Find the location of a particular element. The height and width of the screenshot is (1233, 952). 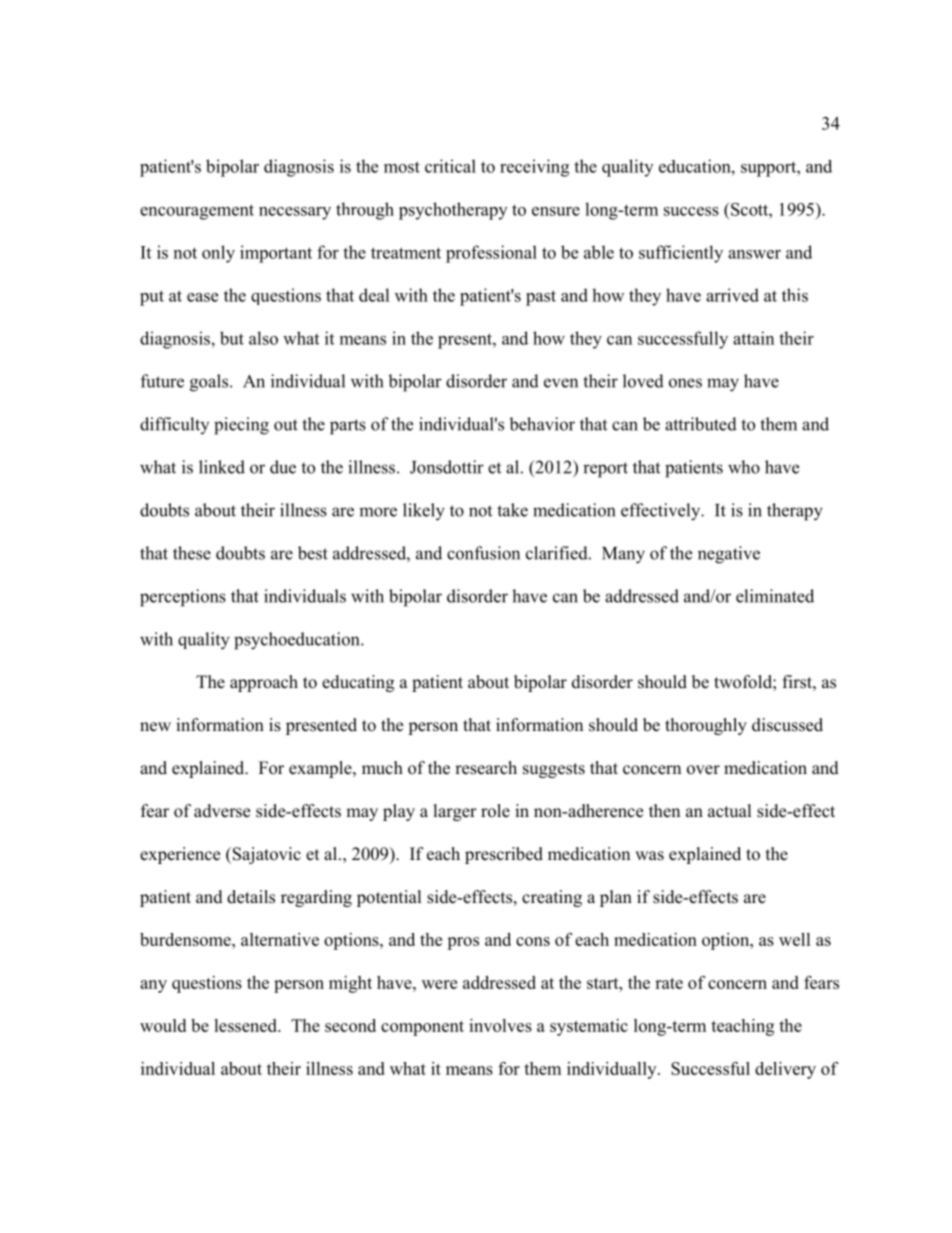

attributed is located at coordinates (701, 424).
